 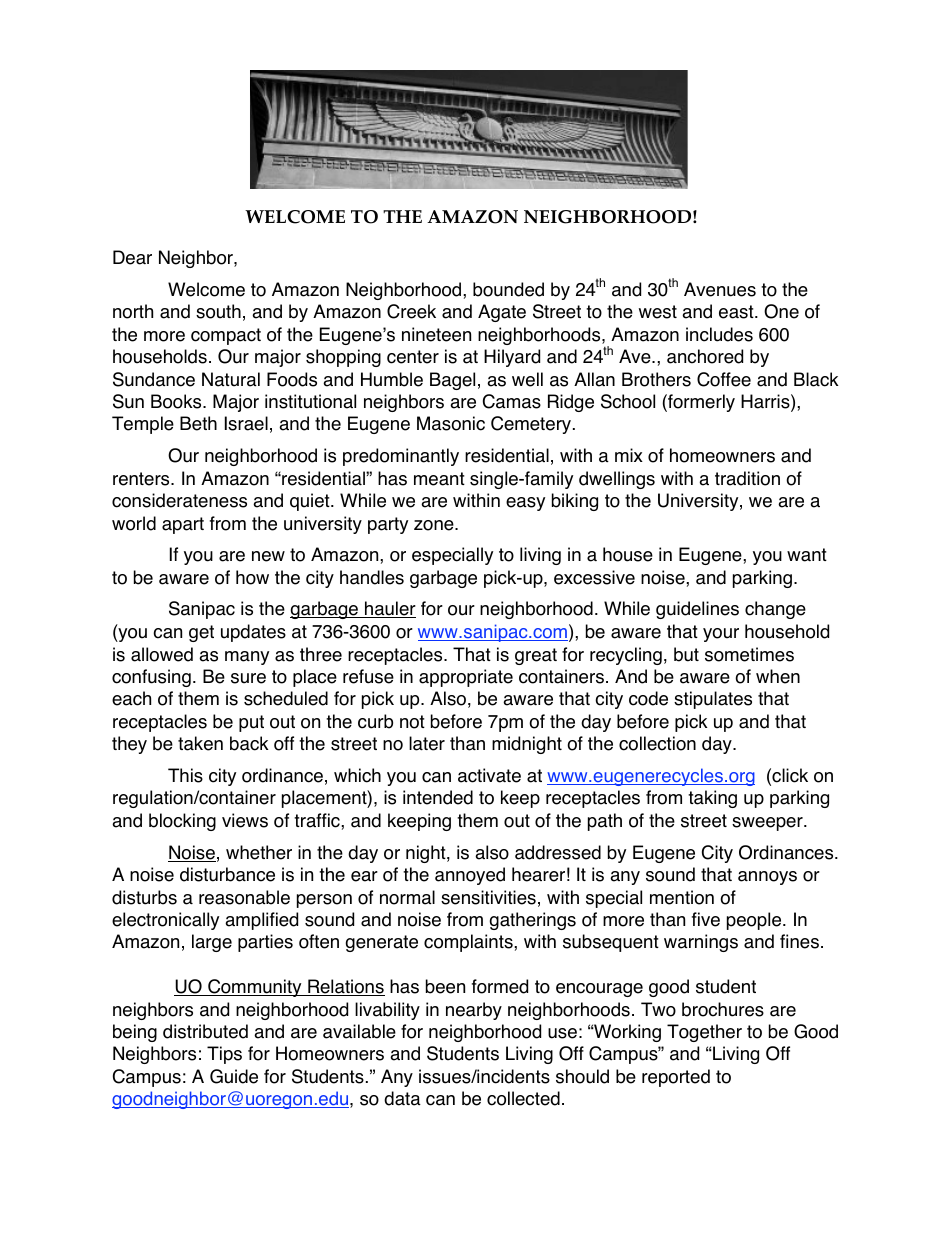 I want to click on zone, so click(x=435, y=525).
